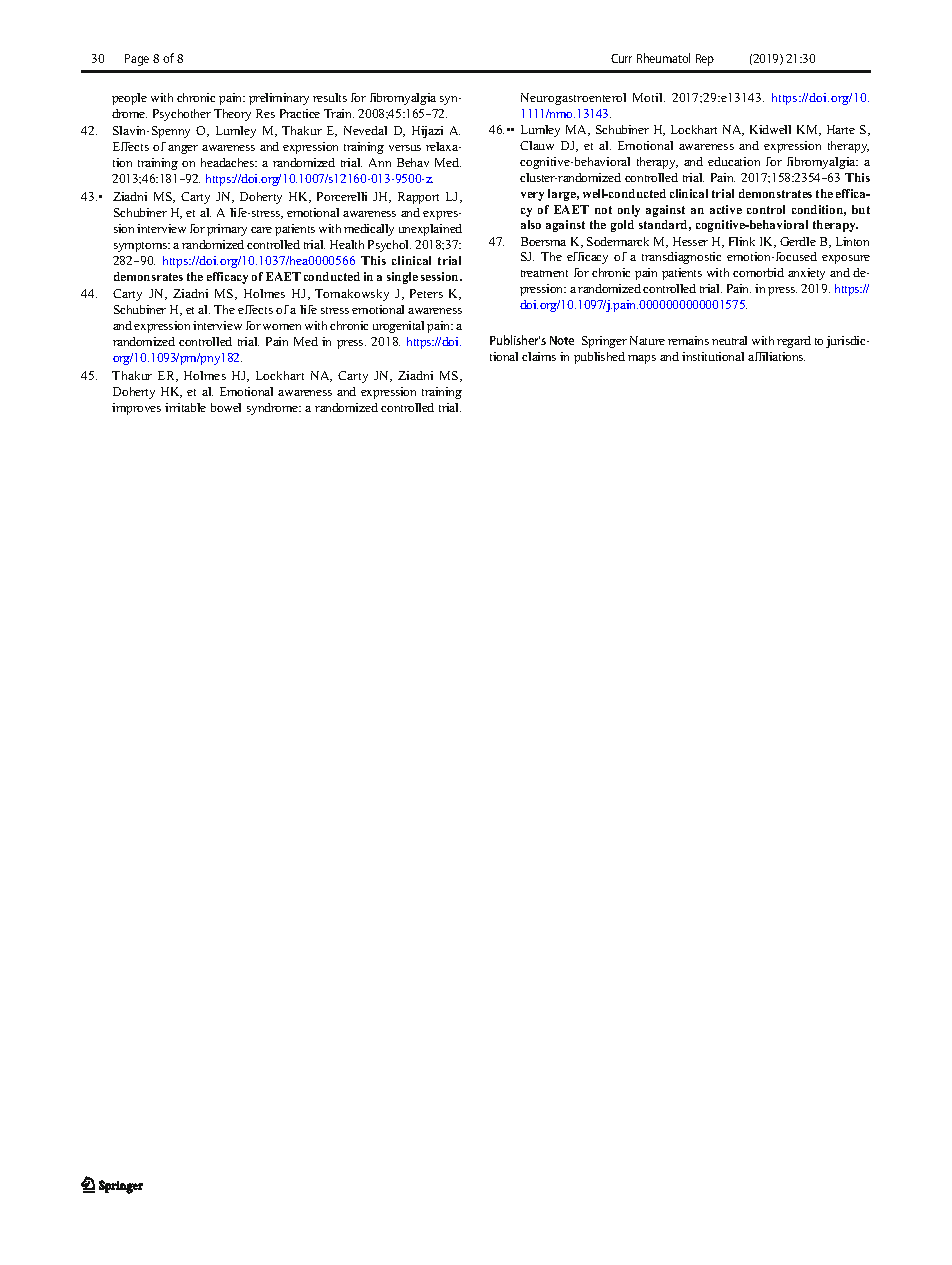 This page has height=1265, width=952. I want to click on women, so click(282, 327).
